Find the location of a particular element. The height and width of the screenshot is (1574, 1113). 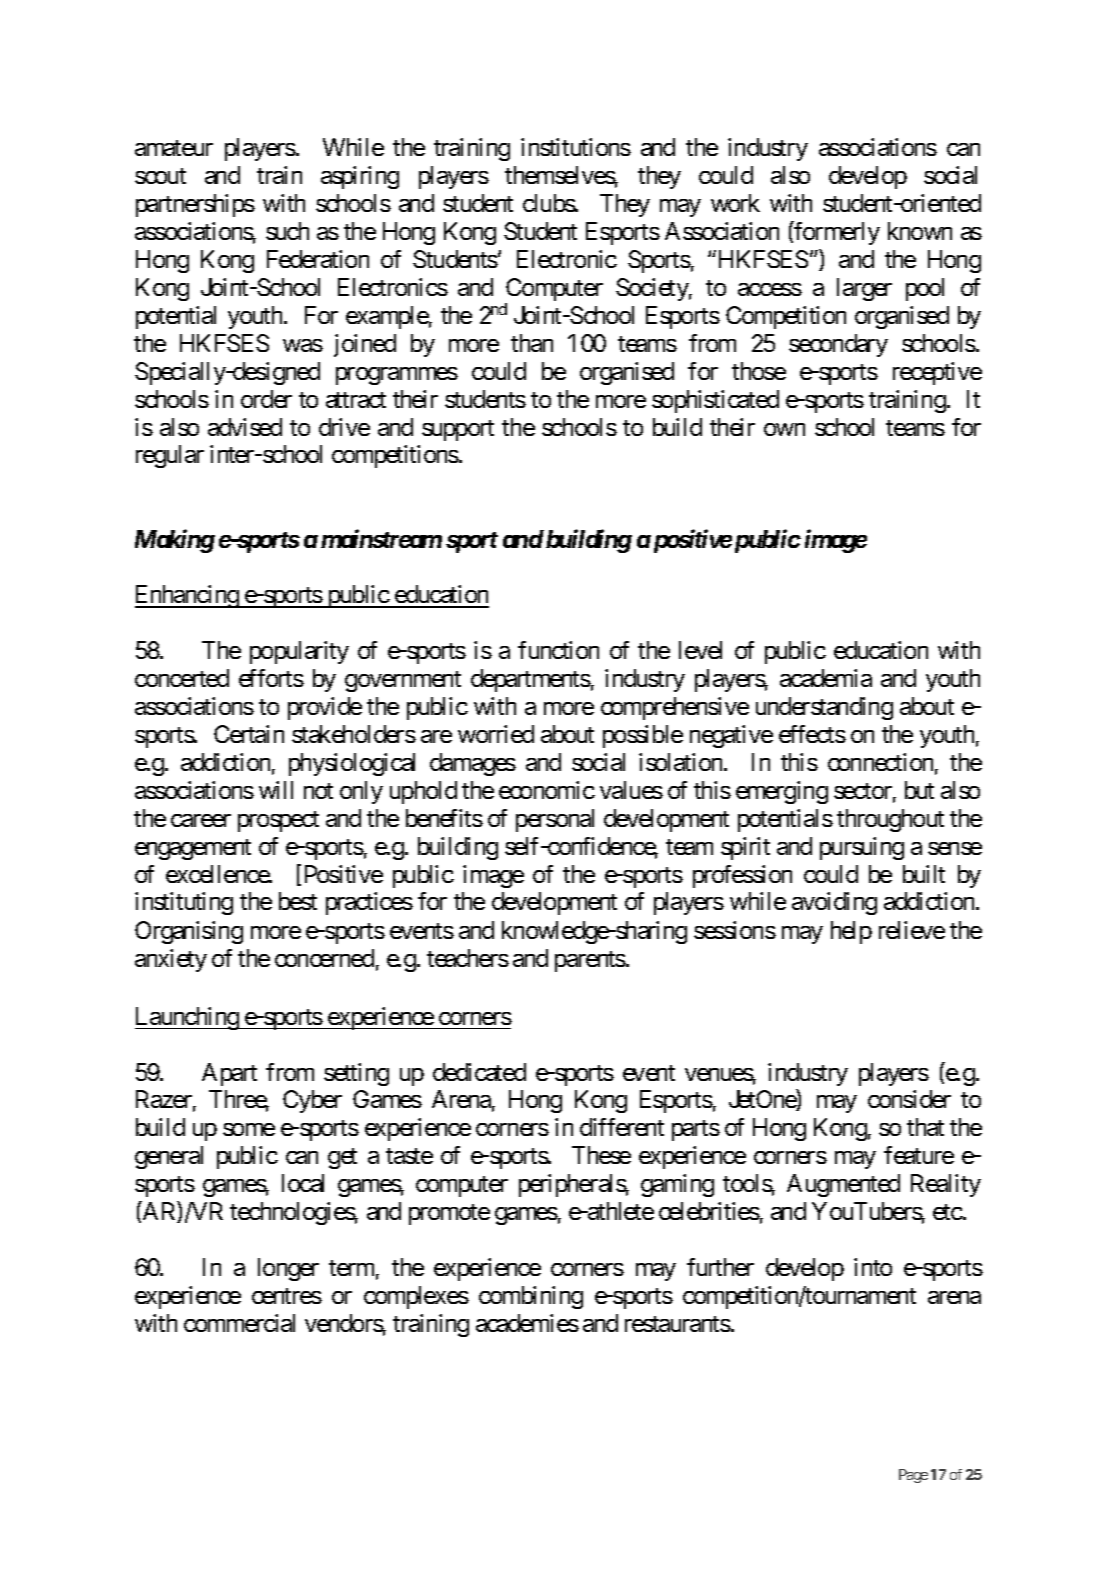

commercial is located at coordinates (239, 1323).
